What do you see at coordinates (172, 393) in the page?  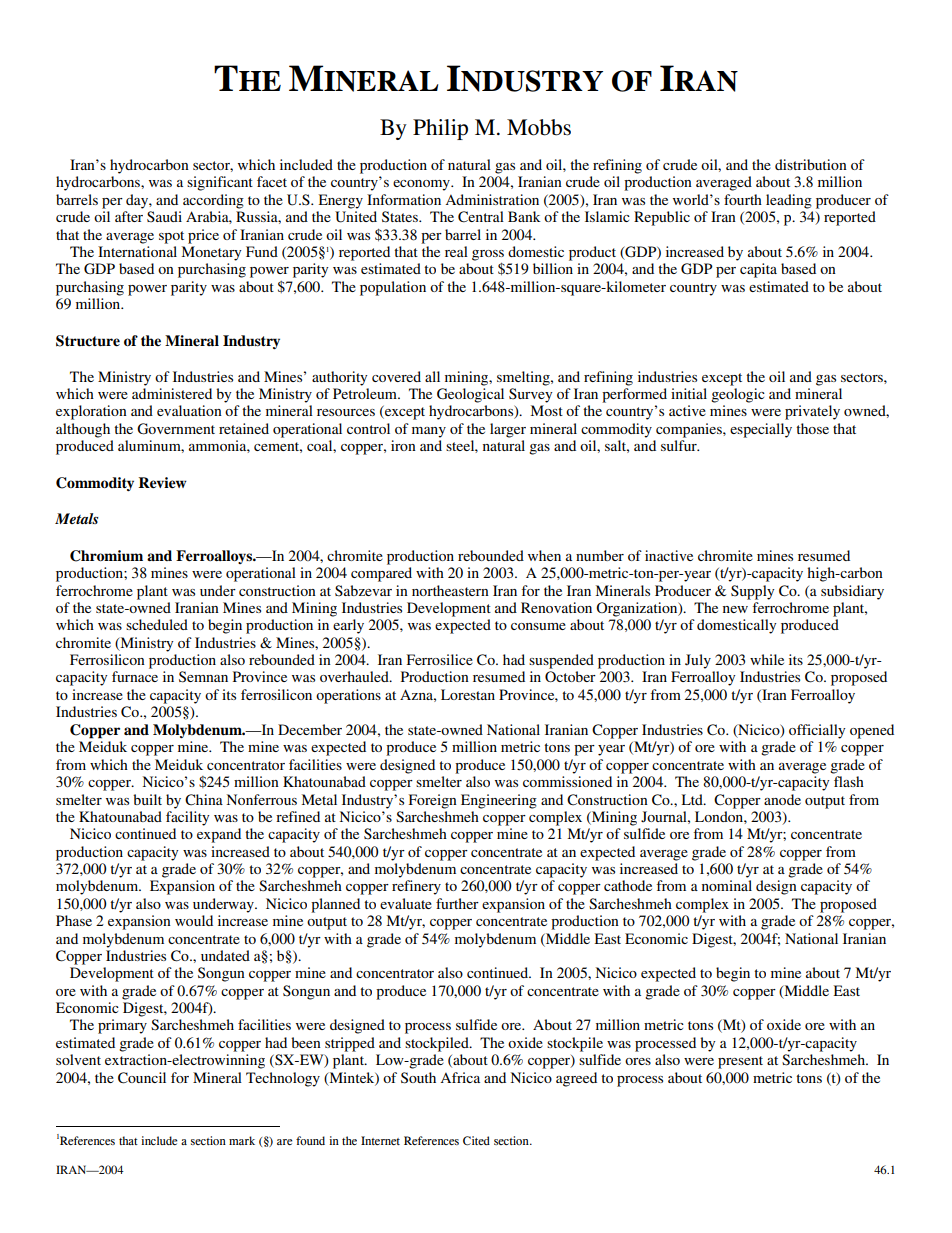 I see `administered` at bounding box center [172, 393].
